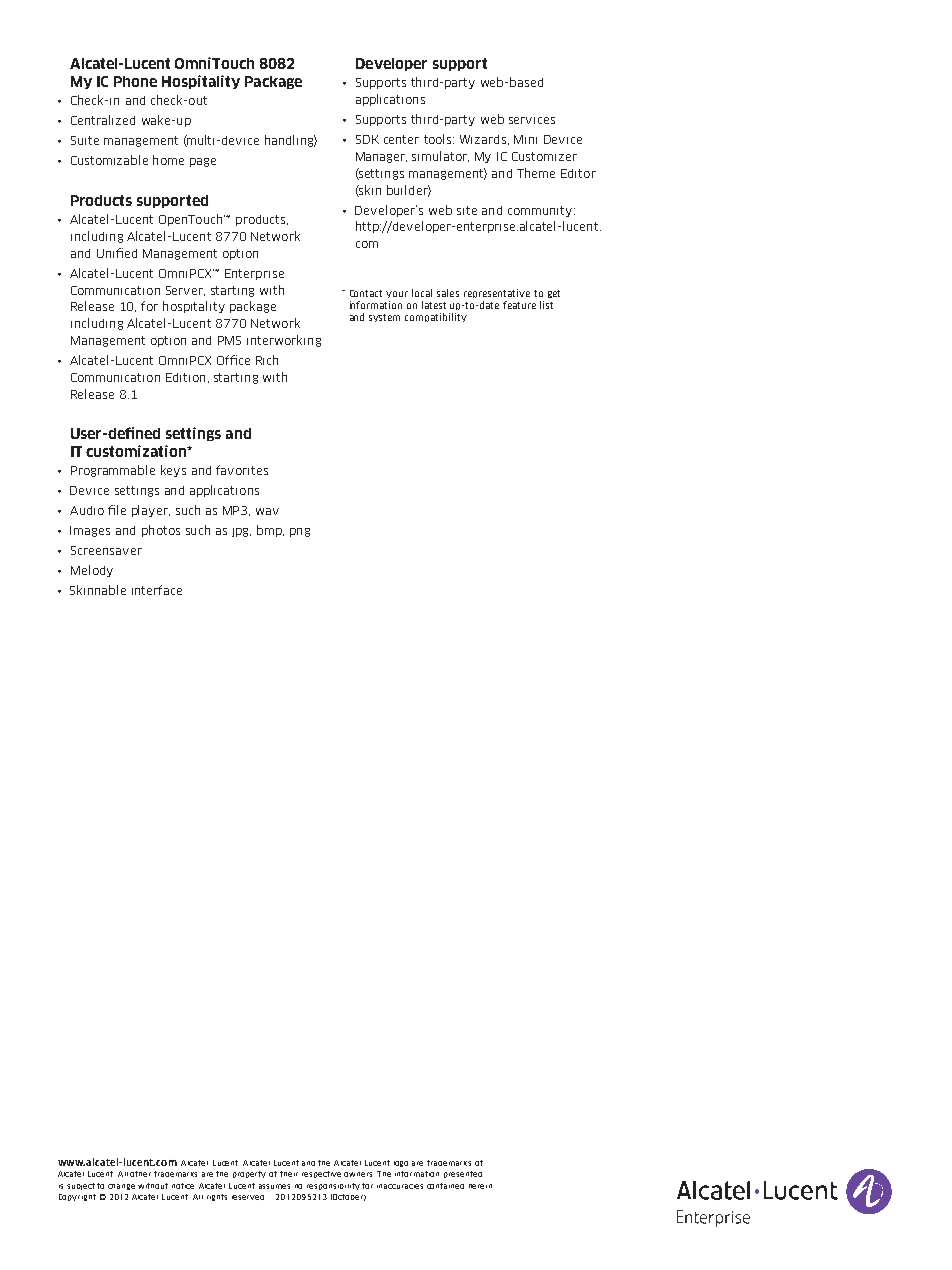 The image size is (952, 1270). Describe the element at coordinates (291, 141) in the screenshot. I see `handling` at that location.
